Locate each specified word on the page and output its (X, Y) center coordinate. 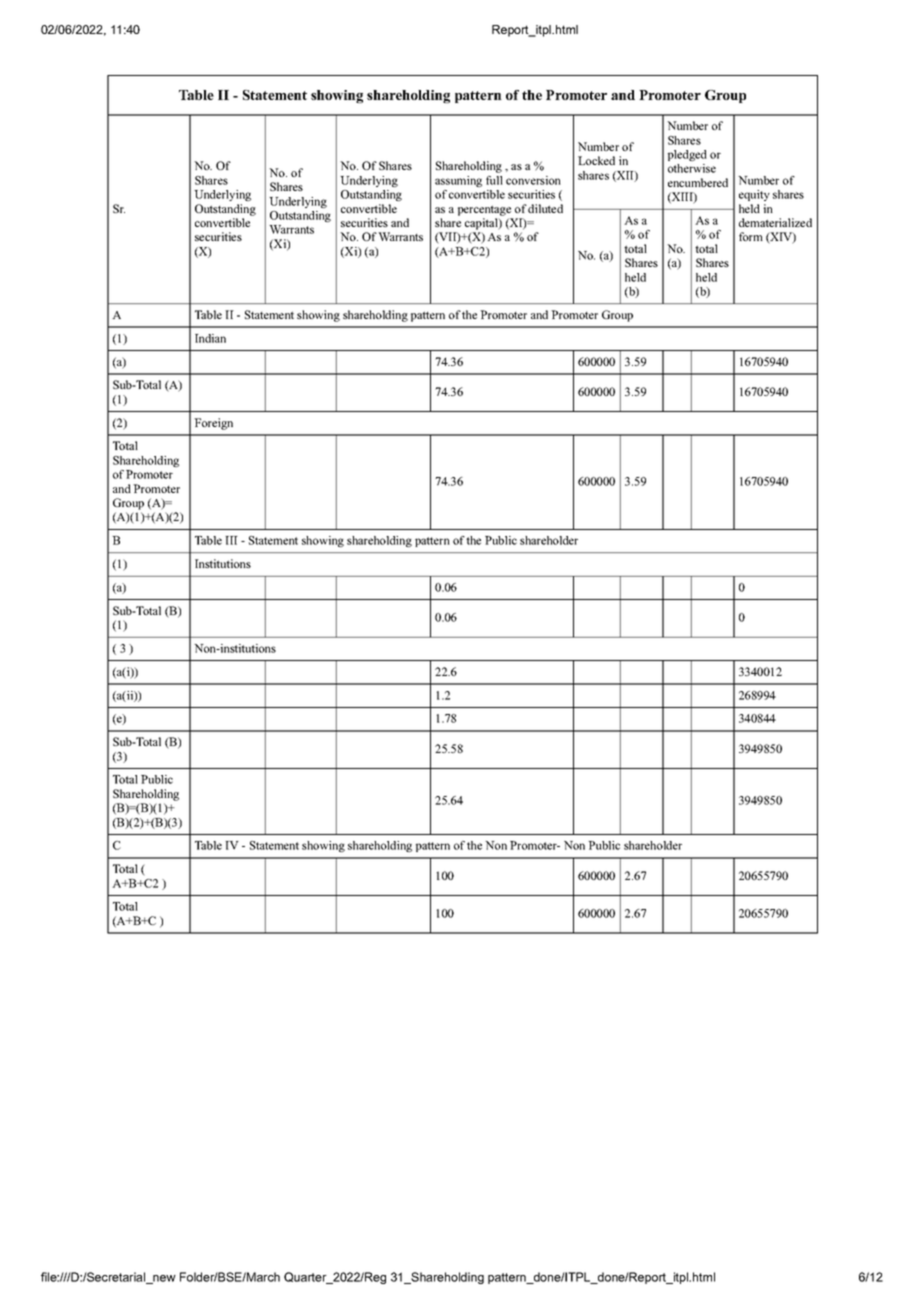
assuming (458, 181)
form (751, 236)
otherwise (692, 168)
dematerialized (775, 222)
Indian (210, 338)
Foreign (213, 424)
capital (482, 224)
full (494, 180)
